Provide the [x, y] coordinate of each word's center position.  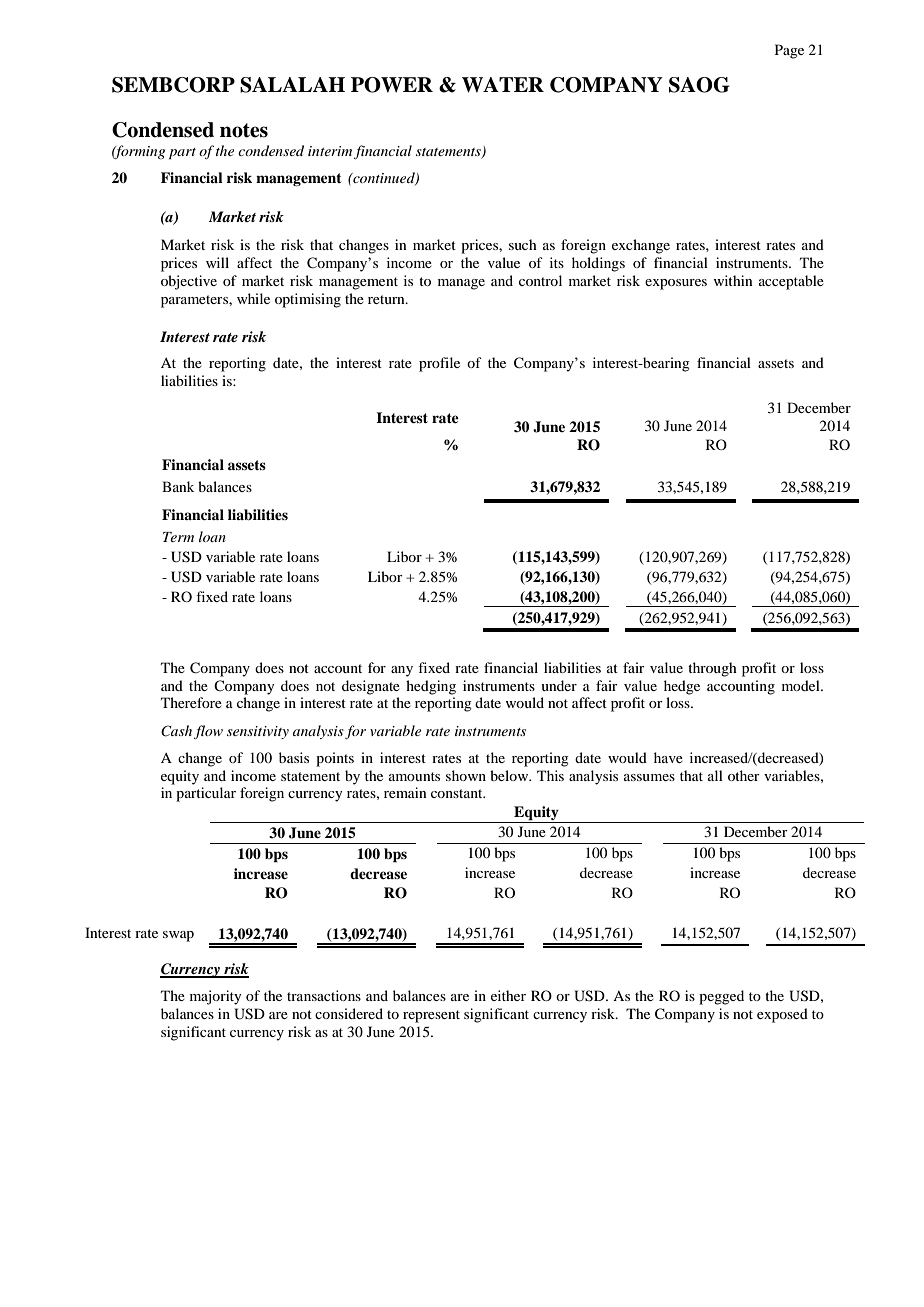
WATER [503, 85]
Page [789, 51]
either [508, 995]
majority [215, 997]
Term [178, 537]
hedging [431, 687]
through [712, 669]
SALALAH [292, 85]
